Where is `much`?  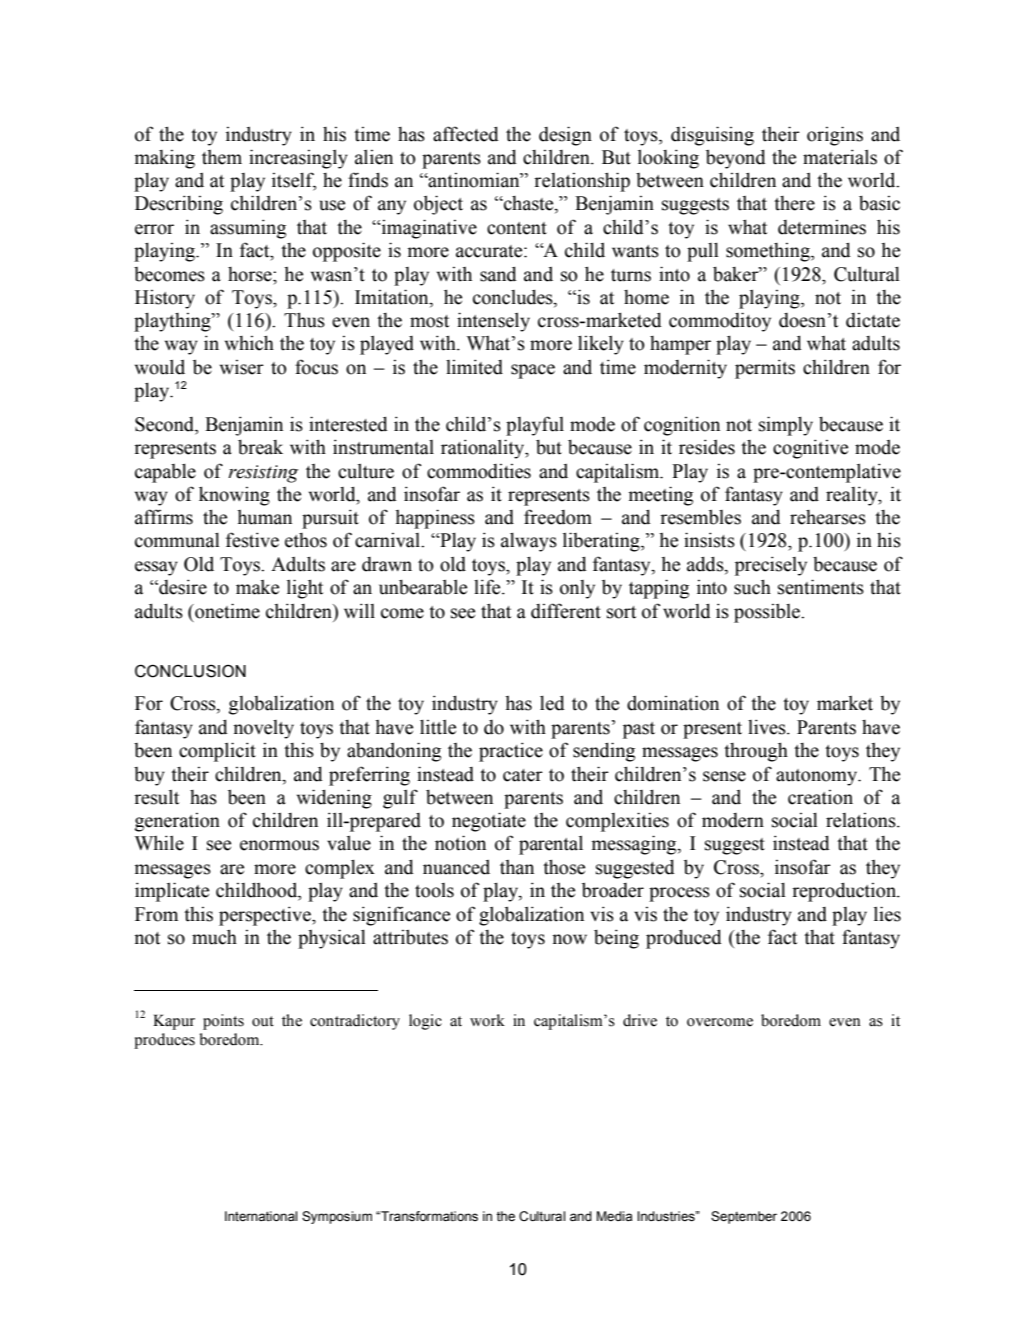
much is located at coordinates (214, 937).
